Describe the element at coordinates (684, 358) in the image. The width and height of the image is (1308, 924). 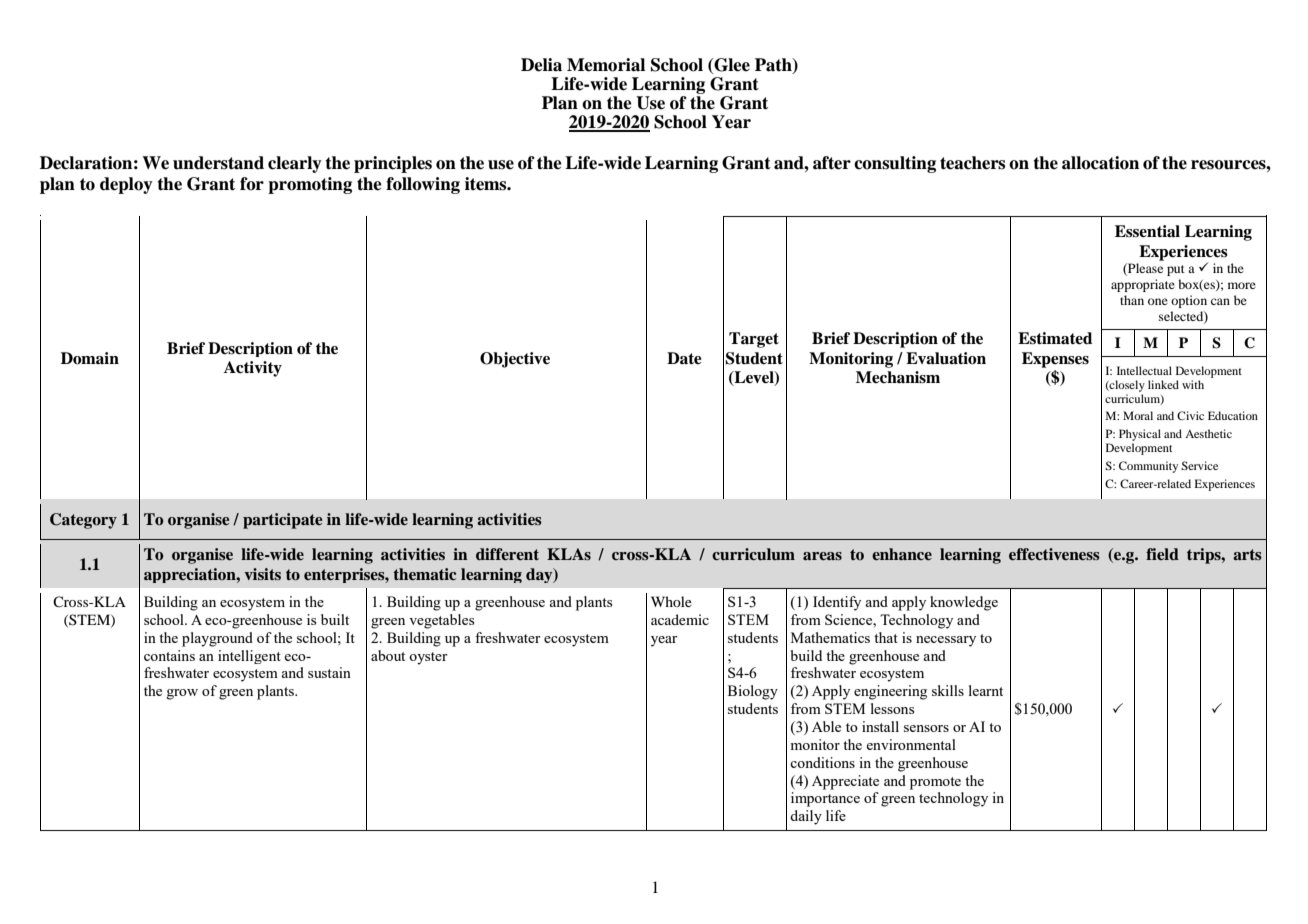
I see `Date` at that location.
